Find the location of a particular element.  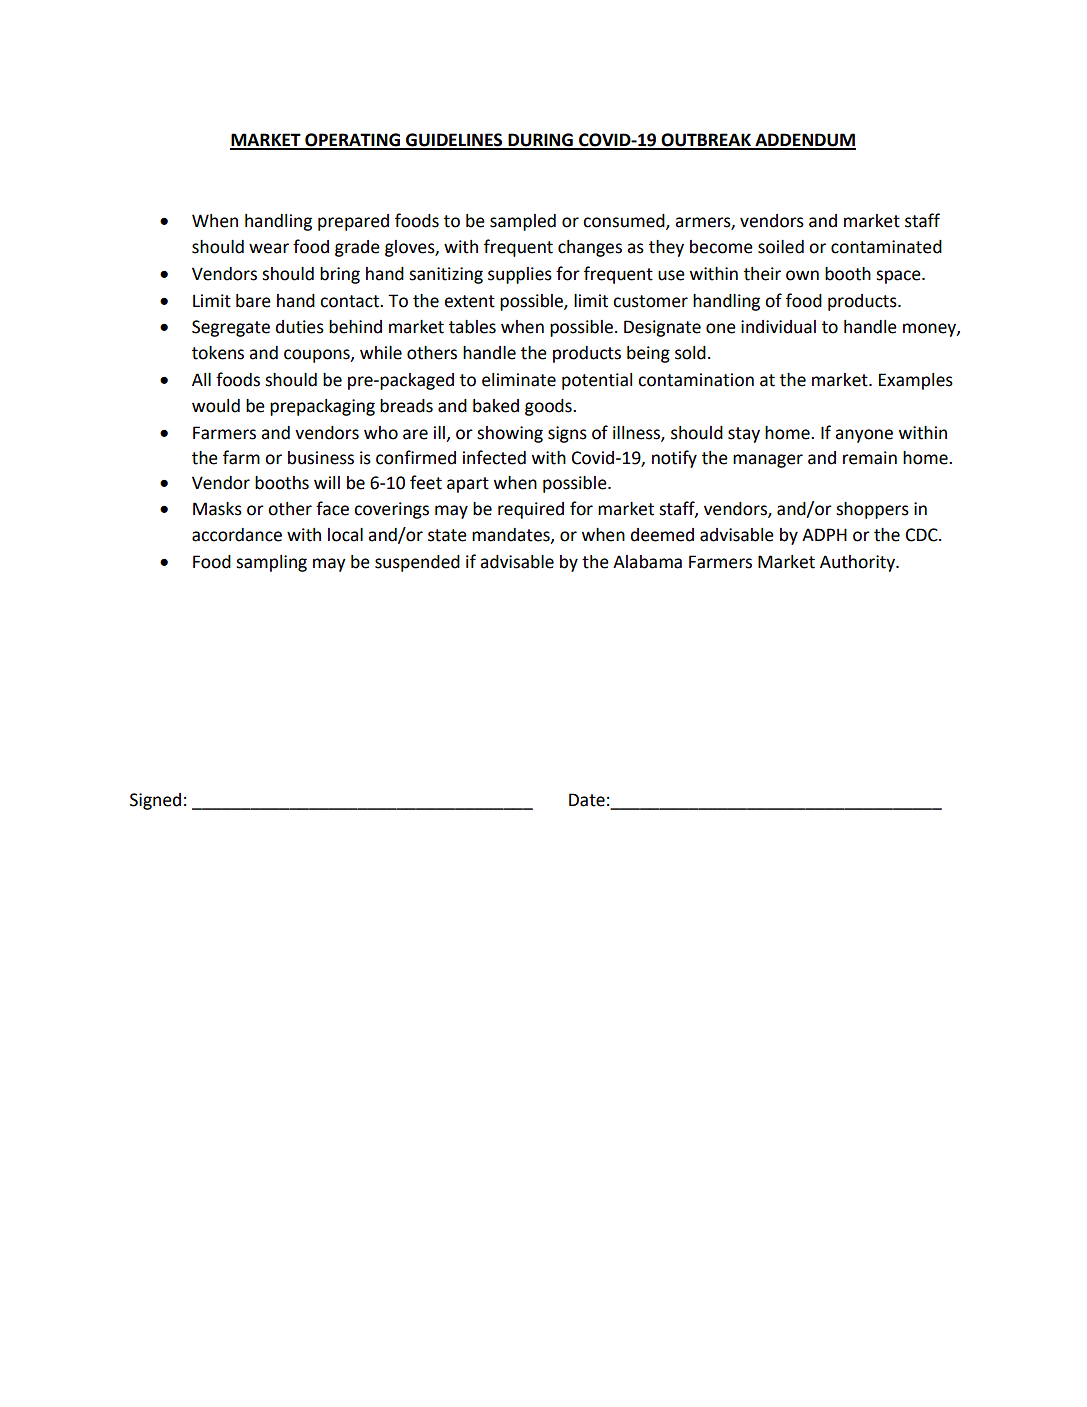

Examples is located at coordinates (916, 381).
